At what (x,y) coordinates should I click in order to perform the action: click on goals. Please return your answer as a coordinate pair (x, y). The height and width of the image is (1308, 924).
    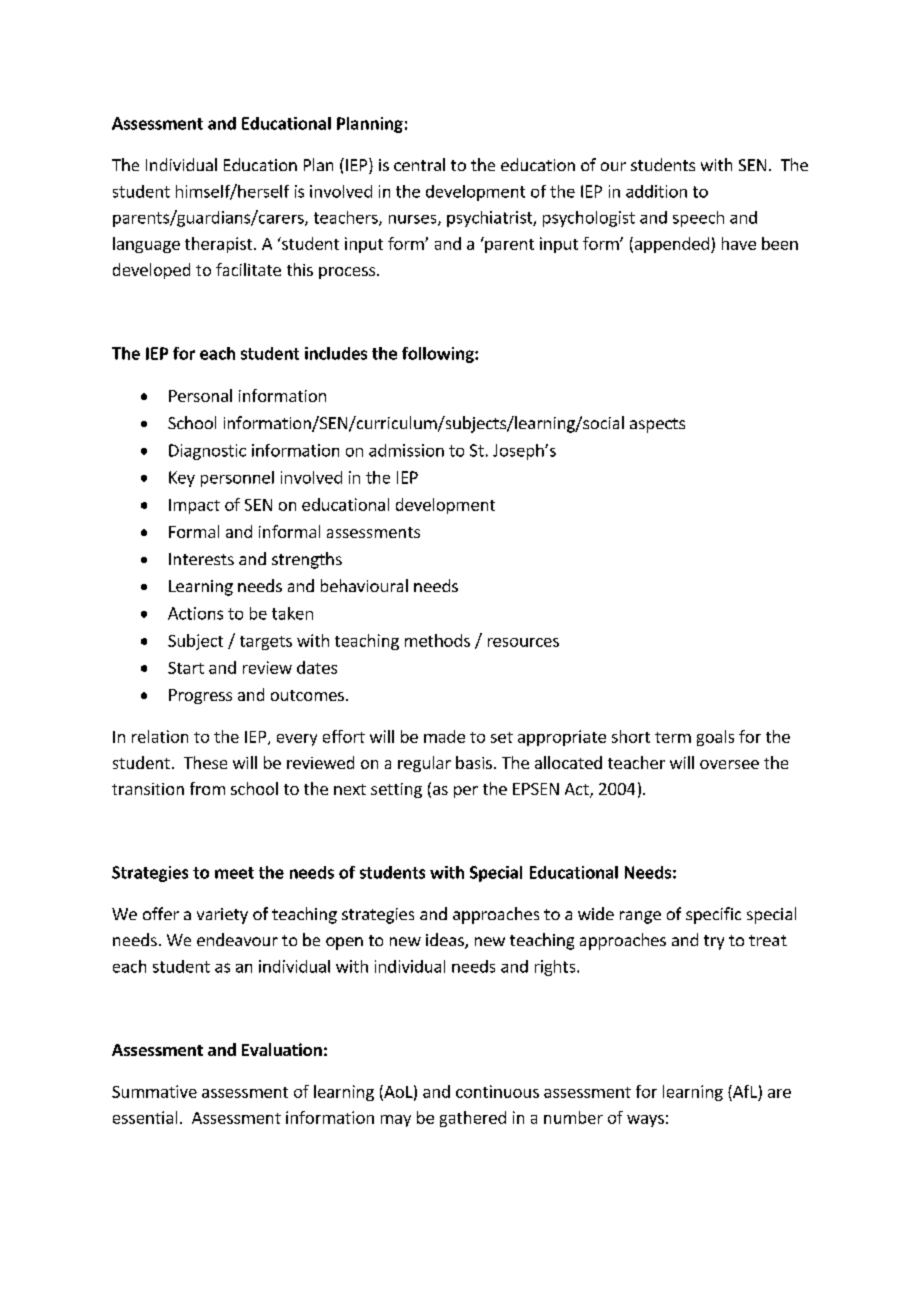
    Looking at the image, I should click on (715, 738).
